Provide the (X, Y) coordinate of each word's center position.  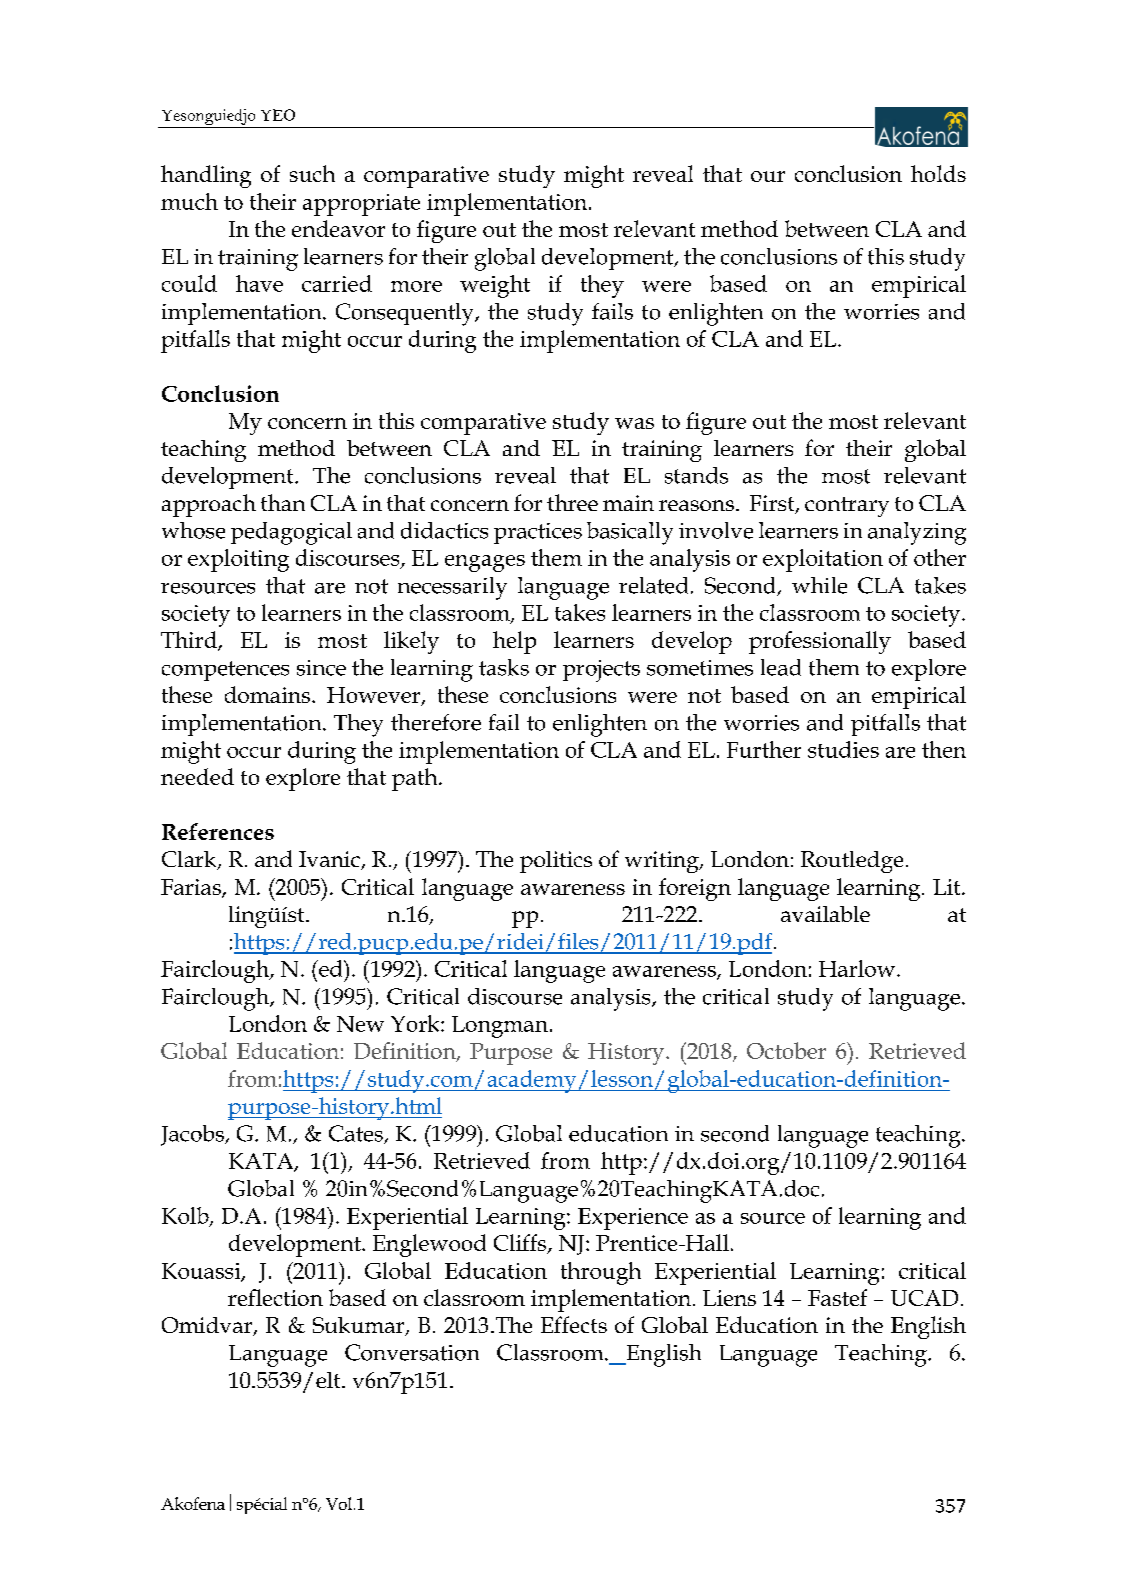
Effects (574, 1324)
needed (197, 776)
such (312, 173)
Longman (500, 1027)
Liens (729, 1298)
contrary (847, 507)
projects (601, 671)
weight (495, 286)
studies (843, 749)
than (283, 502)
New (360, 1024)
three (572, 502)
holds (938, 173)
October (786, 1050)
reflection (275, 1297)
